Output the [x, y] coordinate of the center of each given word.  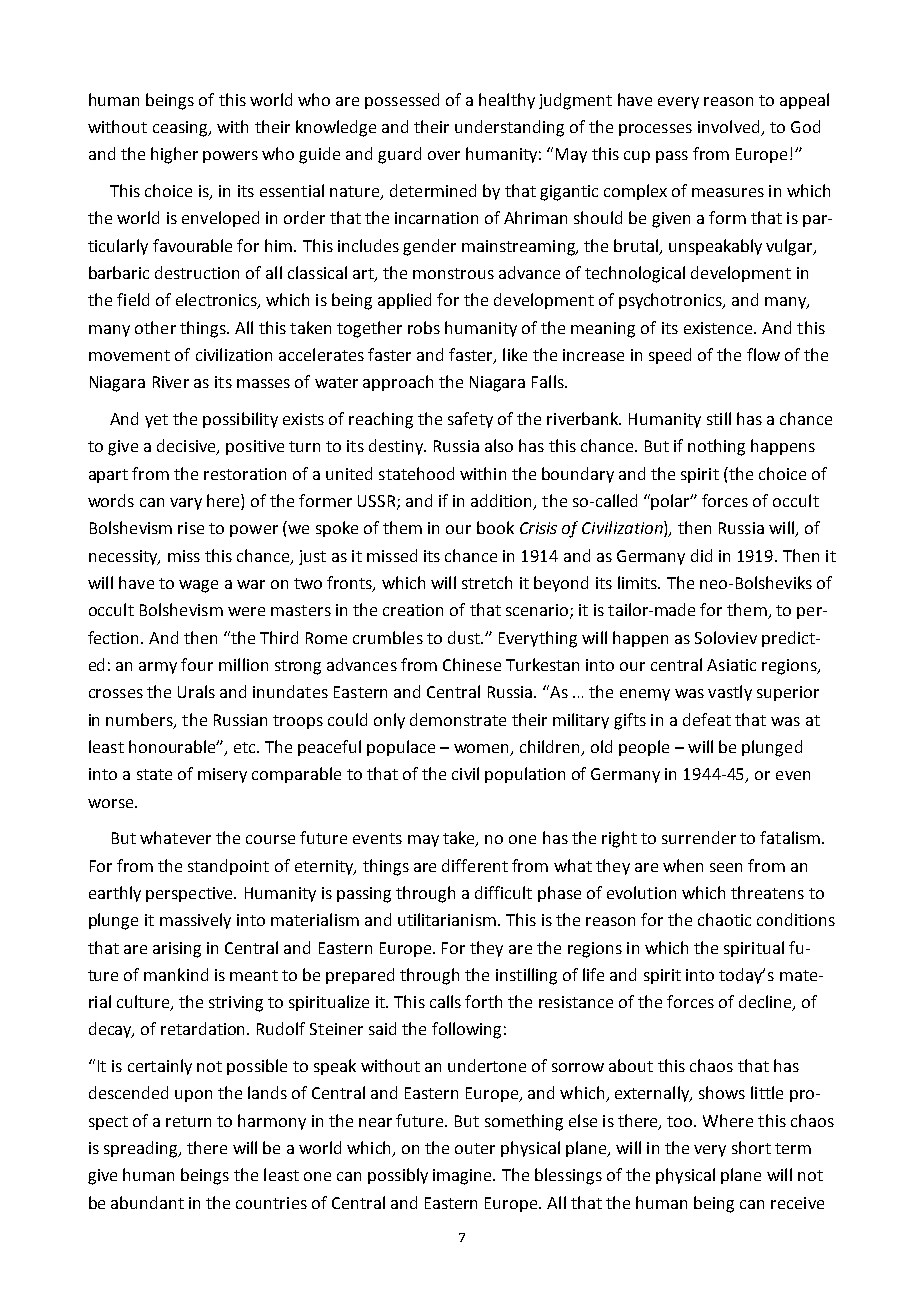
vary [186, 504]
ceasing [181, 129]
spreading [142, 1149]
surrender [699, 837]
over [444, 155]
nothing [716, 447]
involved [730, 128]
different [475, 865]
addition [503, 502]
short [751, 1147]
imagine [463, 1177]
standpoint [228, 867]
